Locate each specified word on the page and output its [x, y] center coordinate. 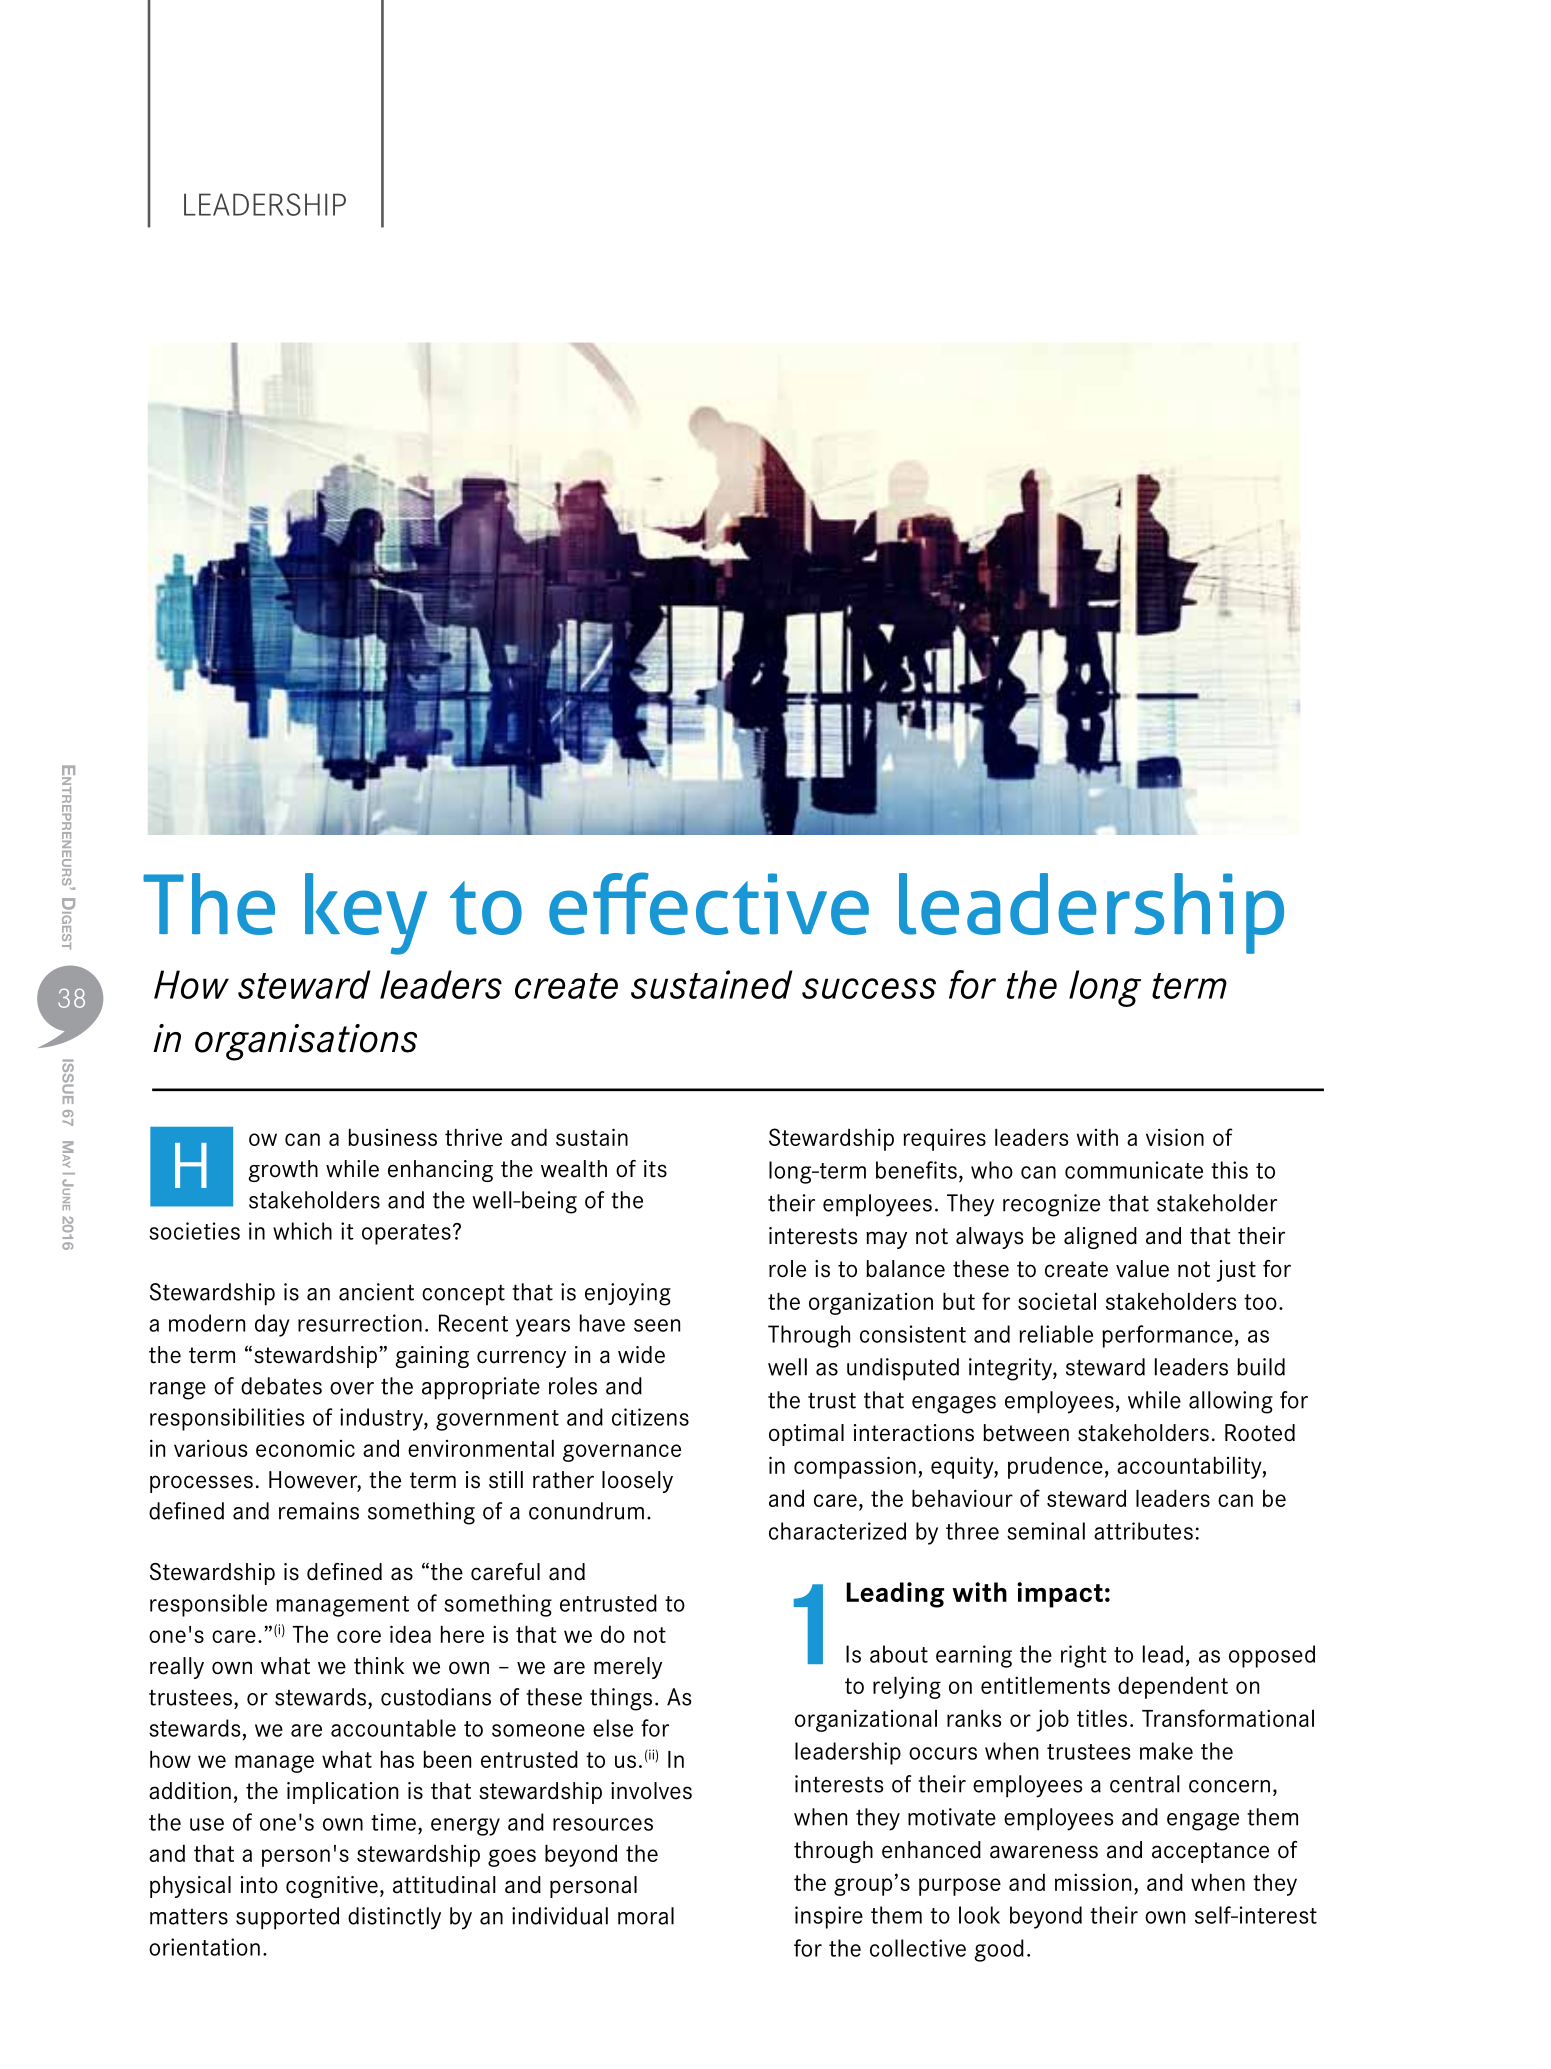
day [272, 1325]
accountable [393, 1728]
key [366, 914]
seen [657, 1325]
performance [1167, 1336]
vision [1175, 1137]
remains [319, 1511]
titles [1102, 1718]
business [392, 1137]
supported [287, 1918]
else [613, 1728]
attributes [1143, 1531]
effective [709, 903]
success [869, 988]
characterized [837, 1531]
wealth [574, 1169]
